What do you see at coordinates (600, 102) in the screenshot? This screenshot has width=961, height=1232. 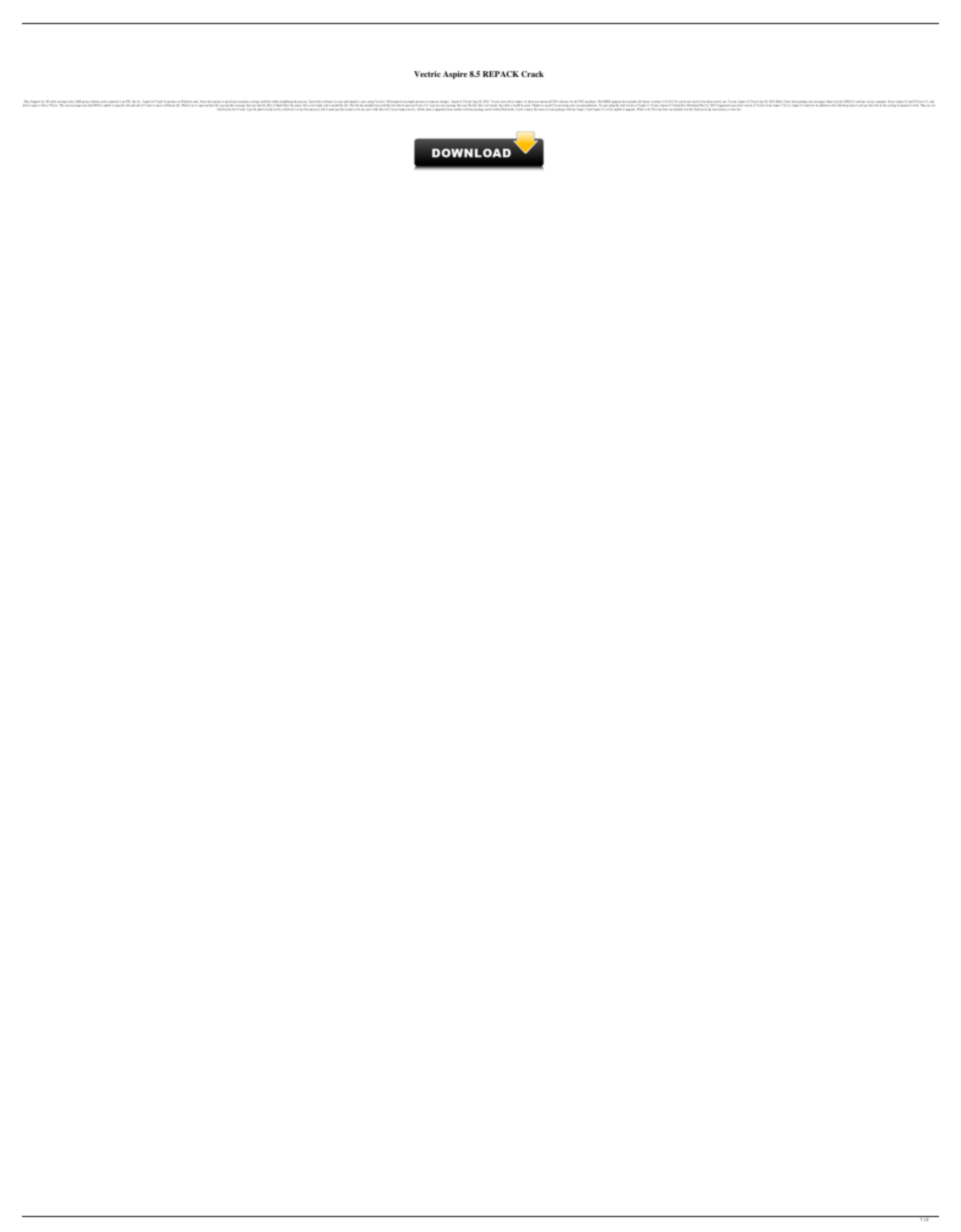 I see `This` at bounding box center [600, 102].
